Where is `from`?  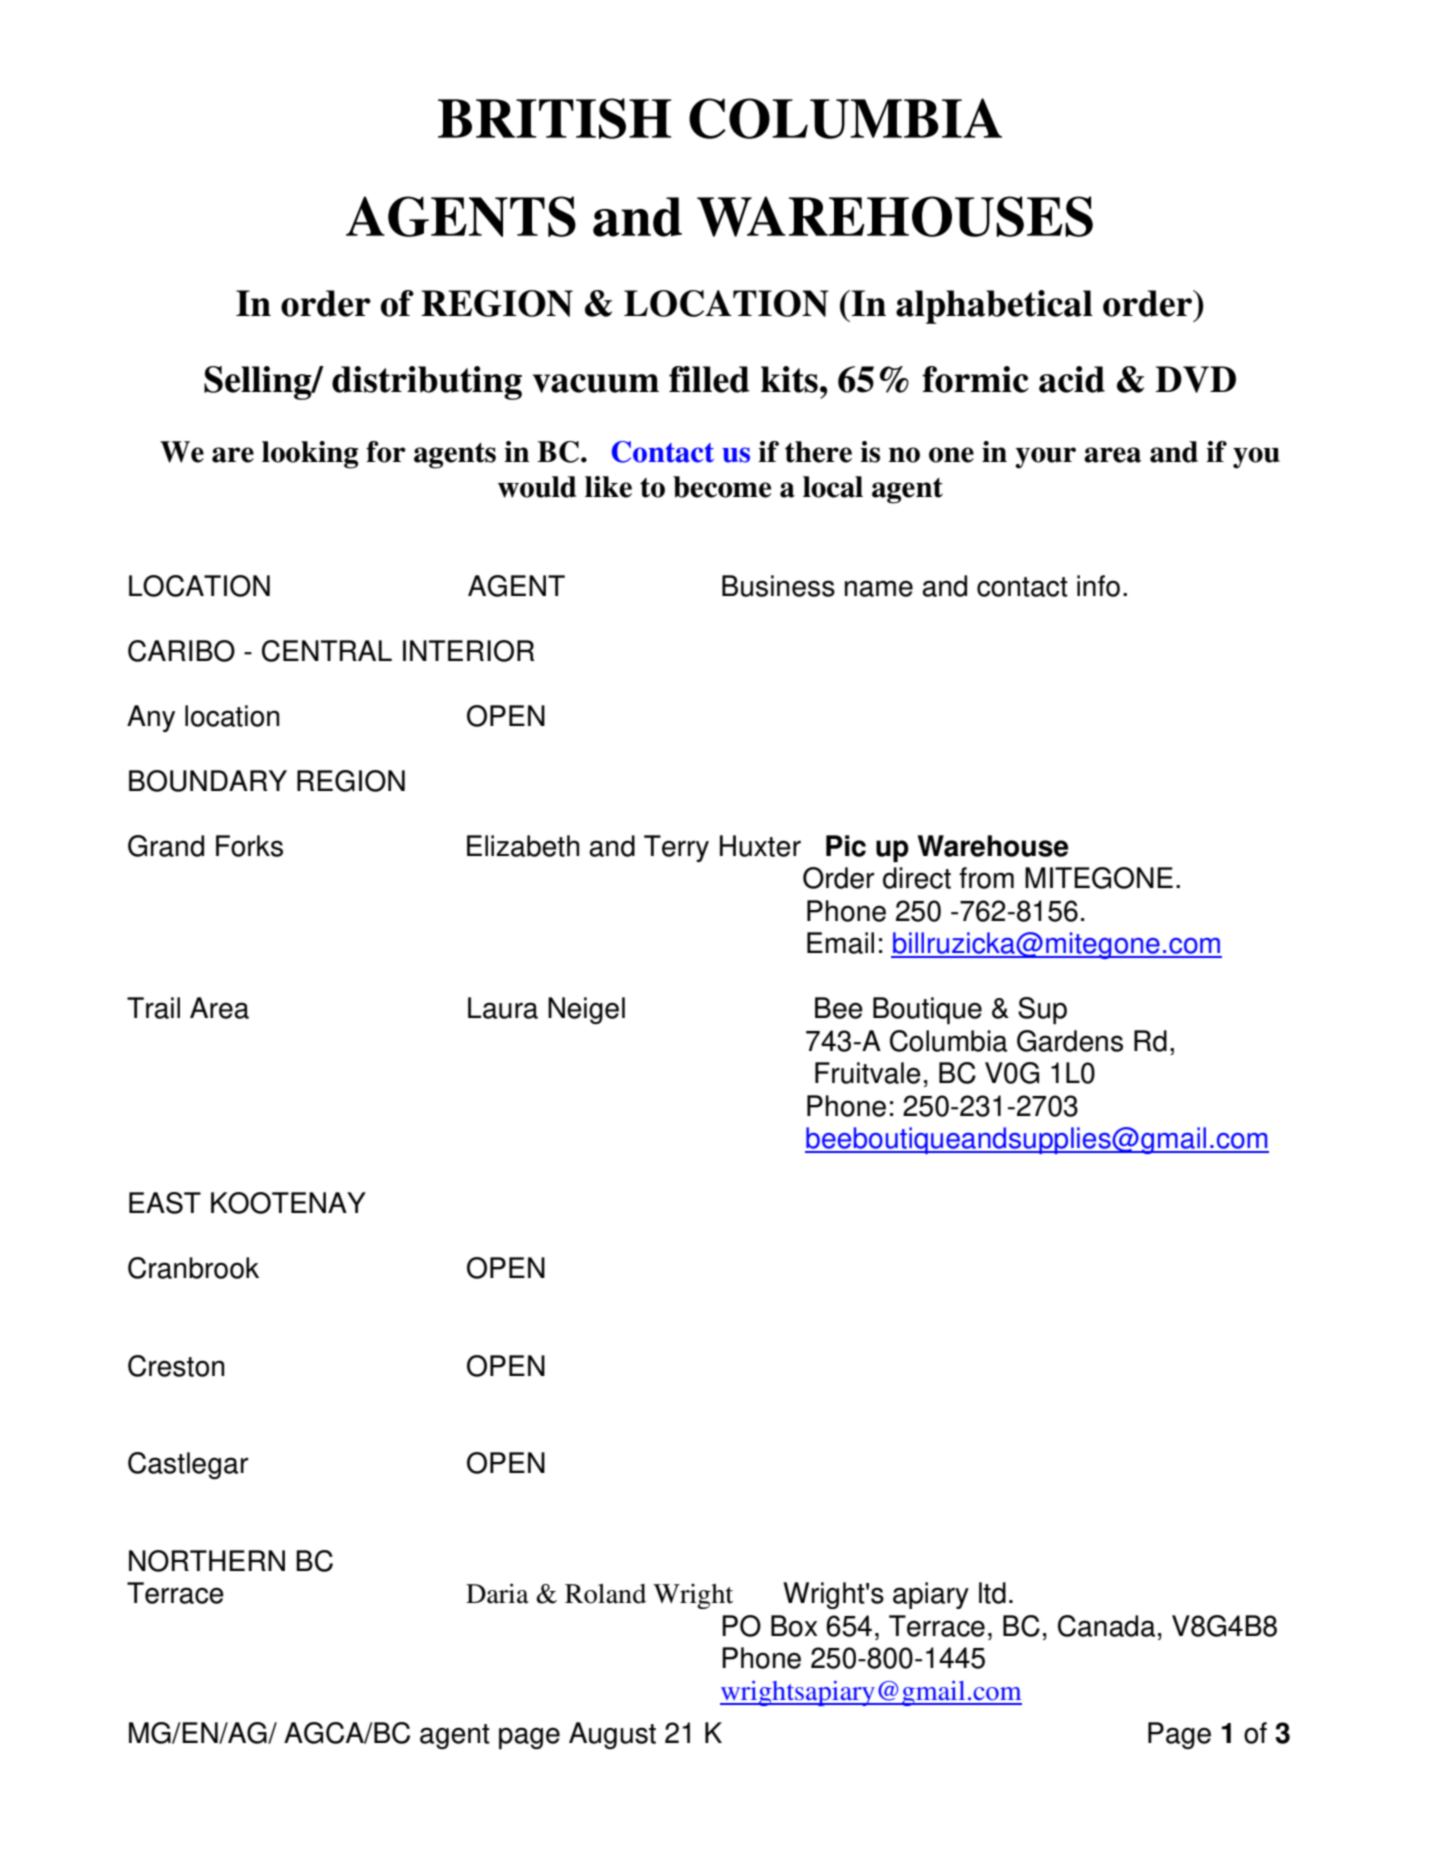 from is located at coordinates (986, 878).
